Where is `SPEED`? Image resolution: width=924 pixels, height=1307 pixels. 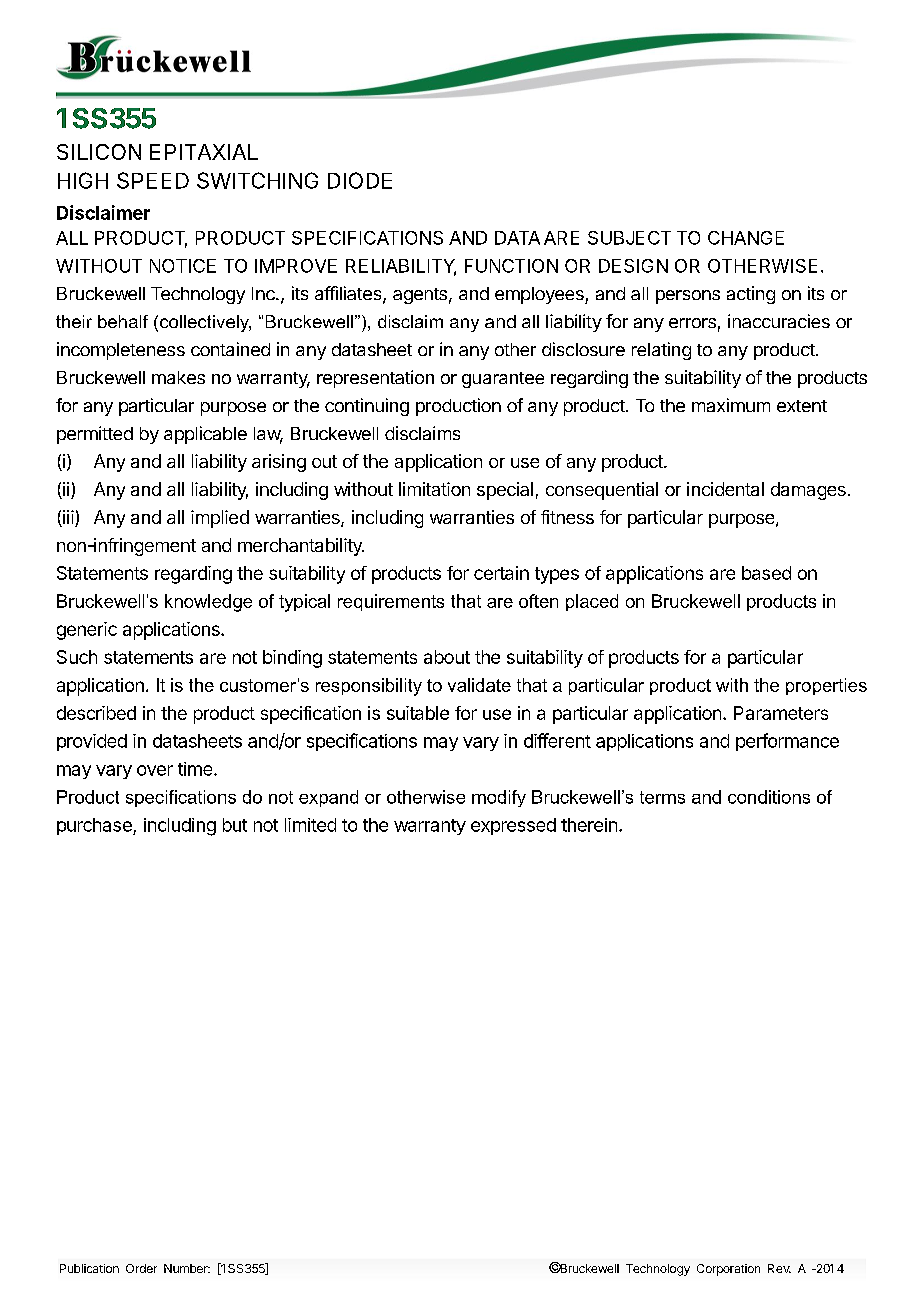 SPEED is located at coordinates (153, 180).
